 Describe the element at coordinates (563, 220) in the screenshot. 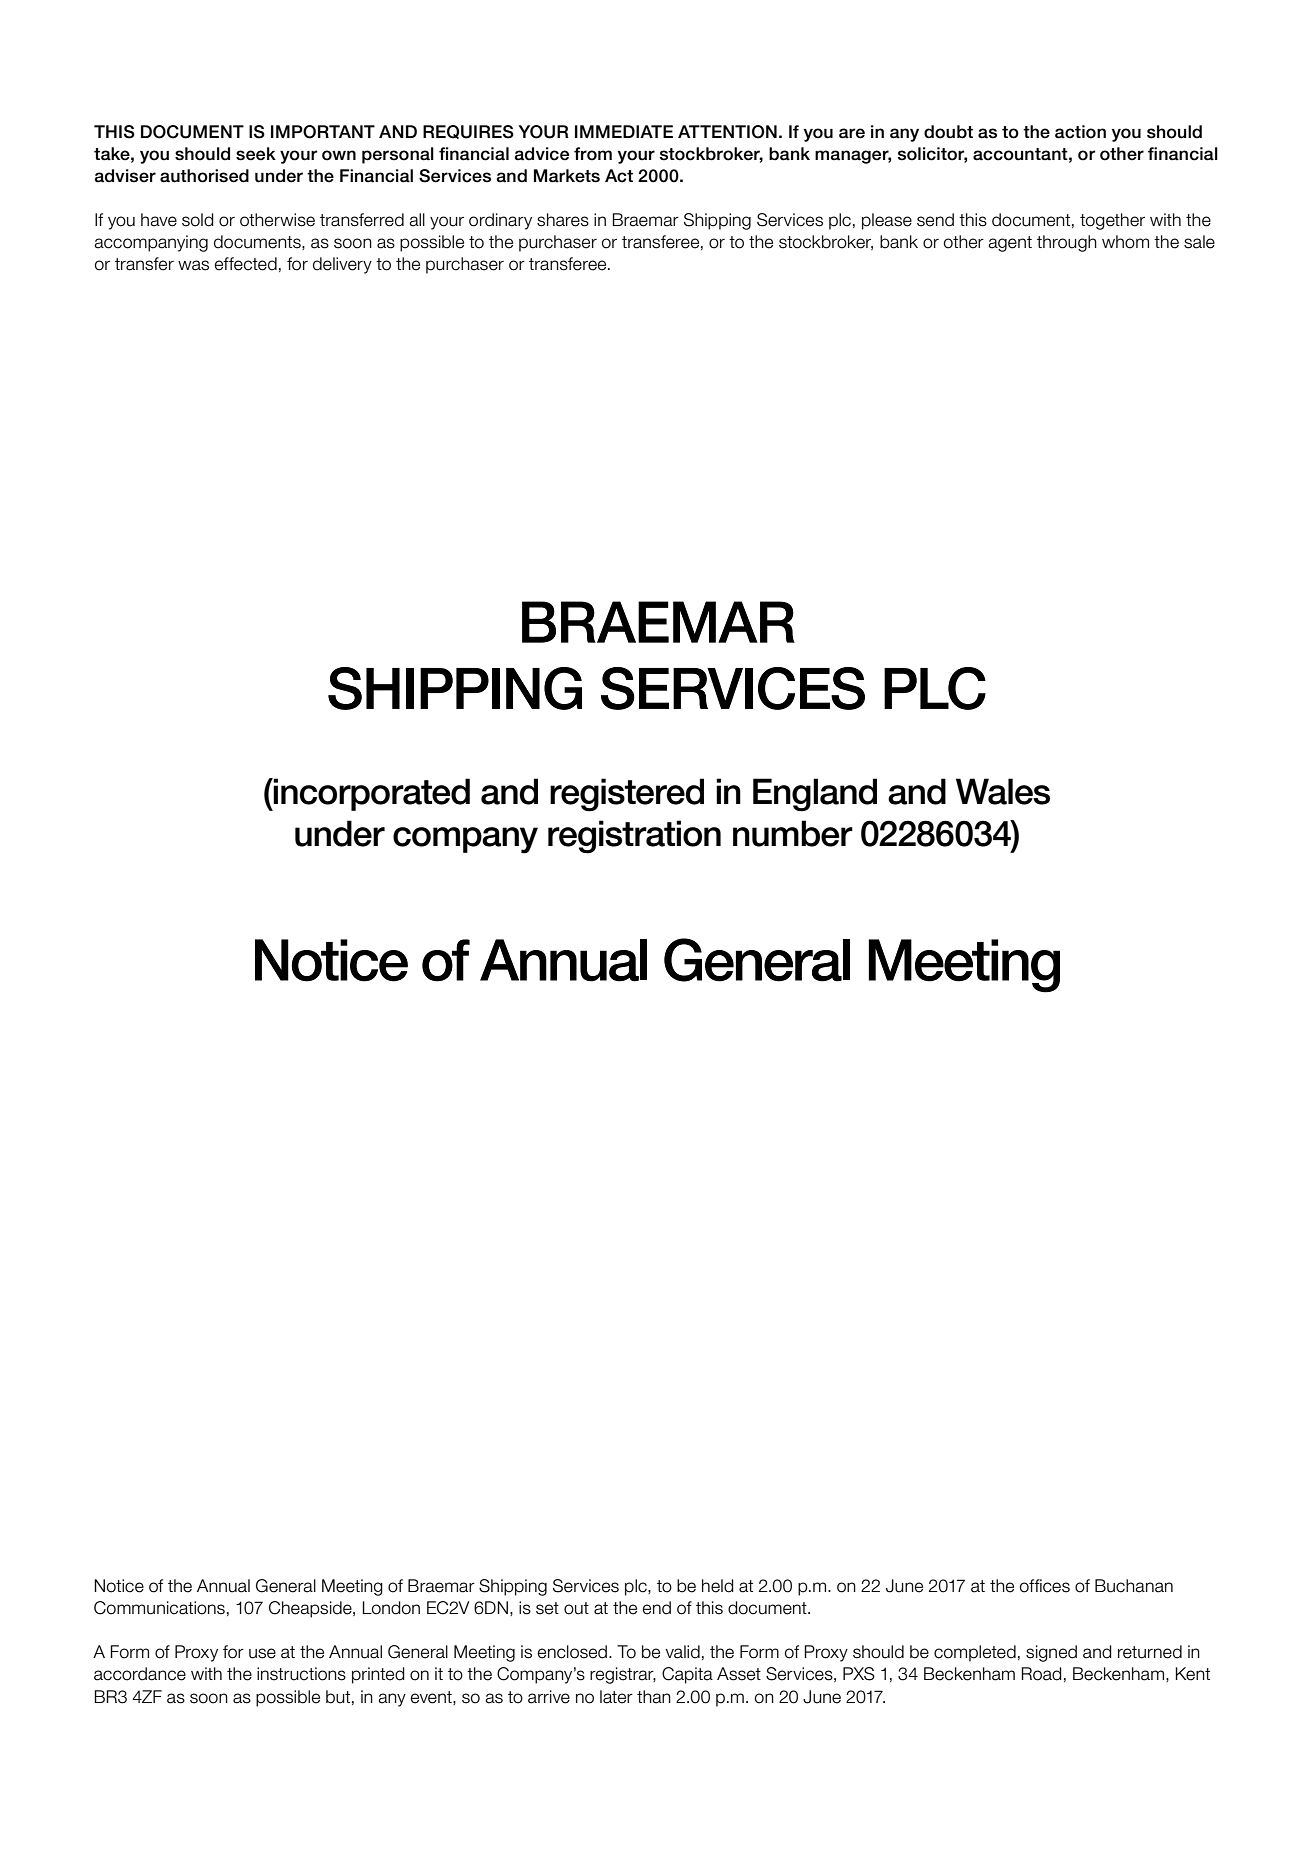

I see `shares` at that location.
